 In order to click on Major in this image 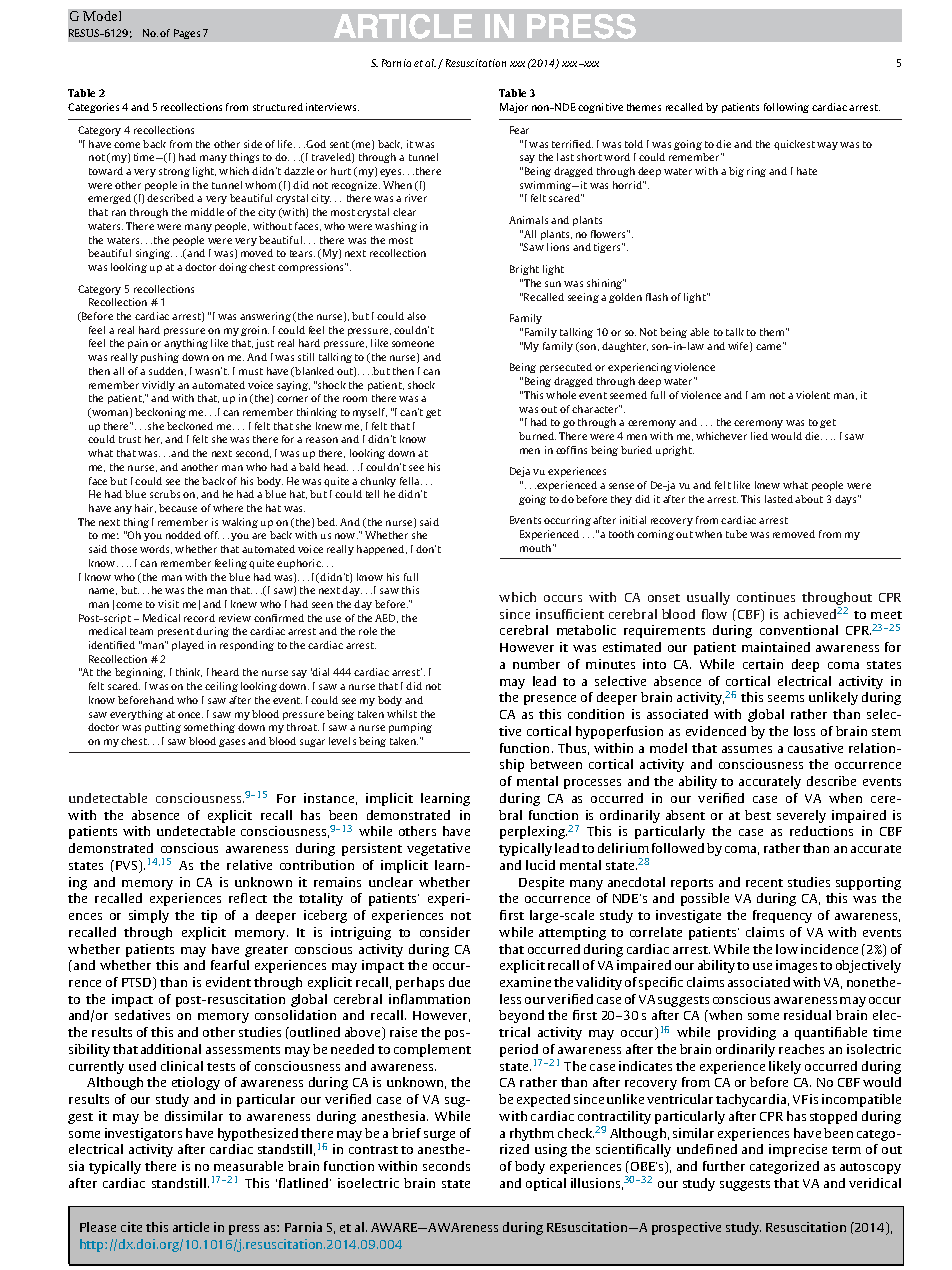, I will do `click(514, 108)`.
